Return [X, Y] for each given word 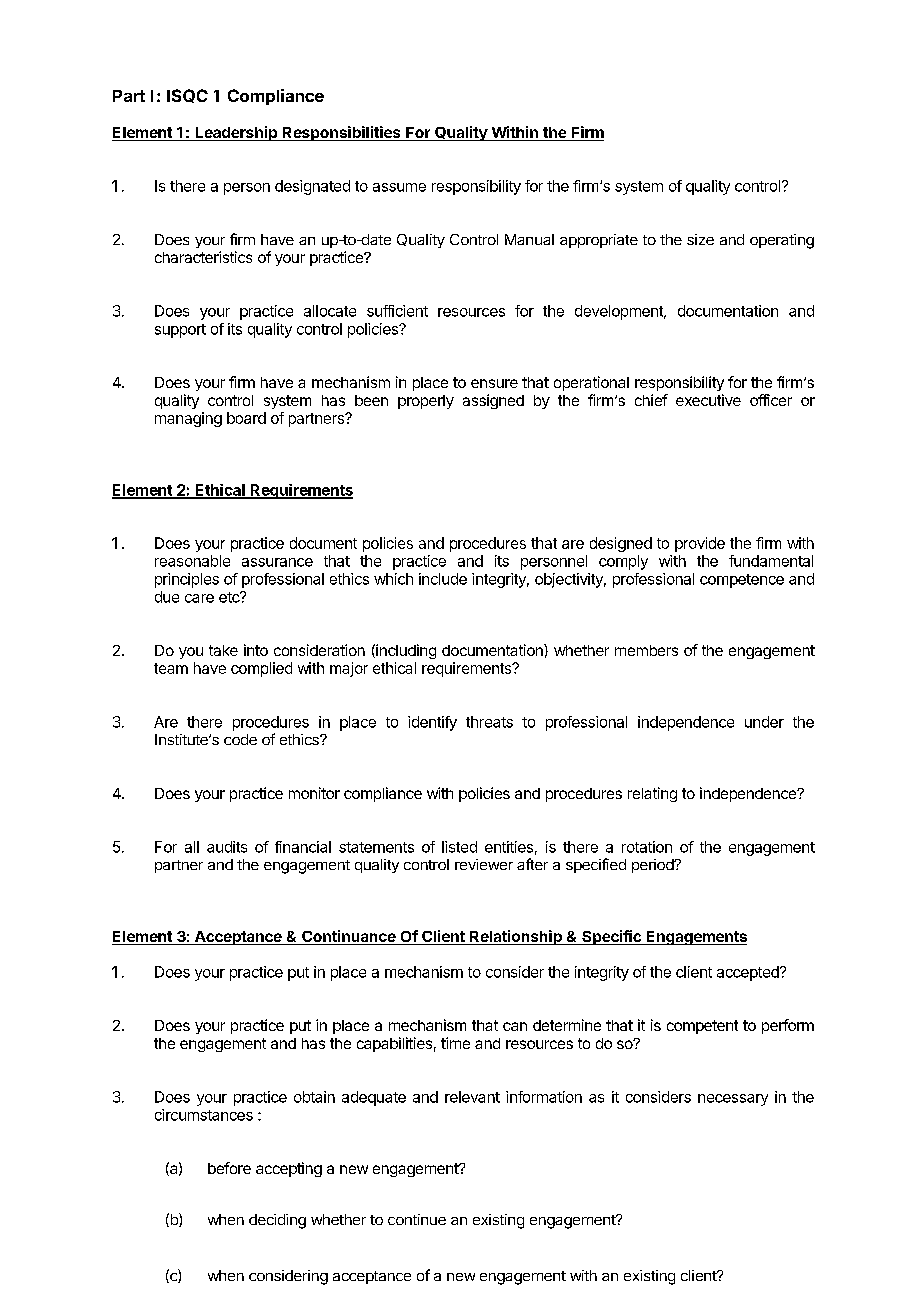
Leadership [236, 133]
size [700, 239]
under [764, 722]
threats [489, 722]
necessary [733, 1100]
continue [417, 1219]
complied [261, 669]
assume [399, 187]
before [229, 1168]
